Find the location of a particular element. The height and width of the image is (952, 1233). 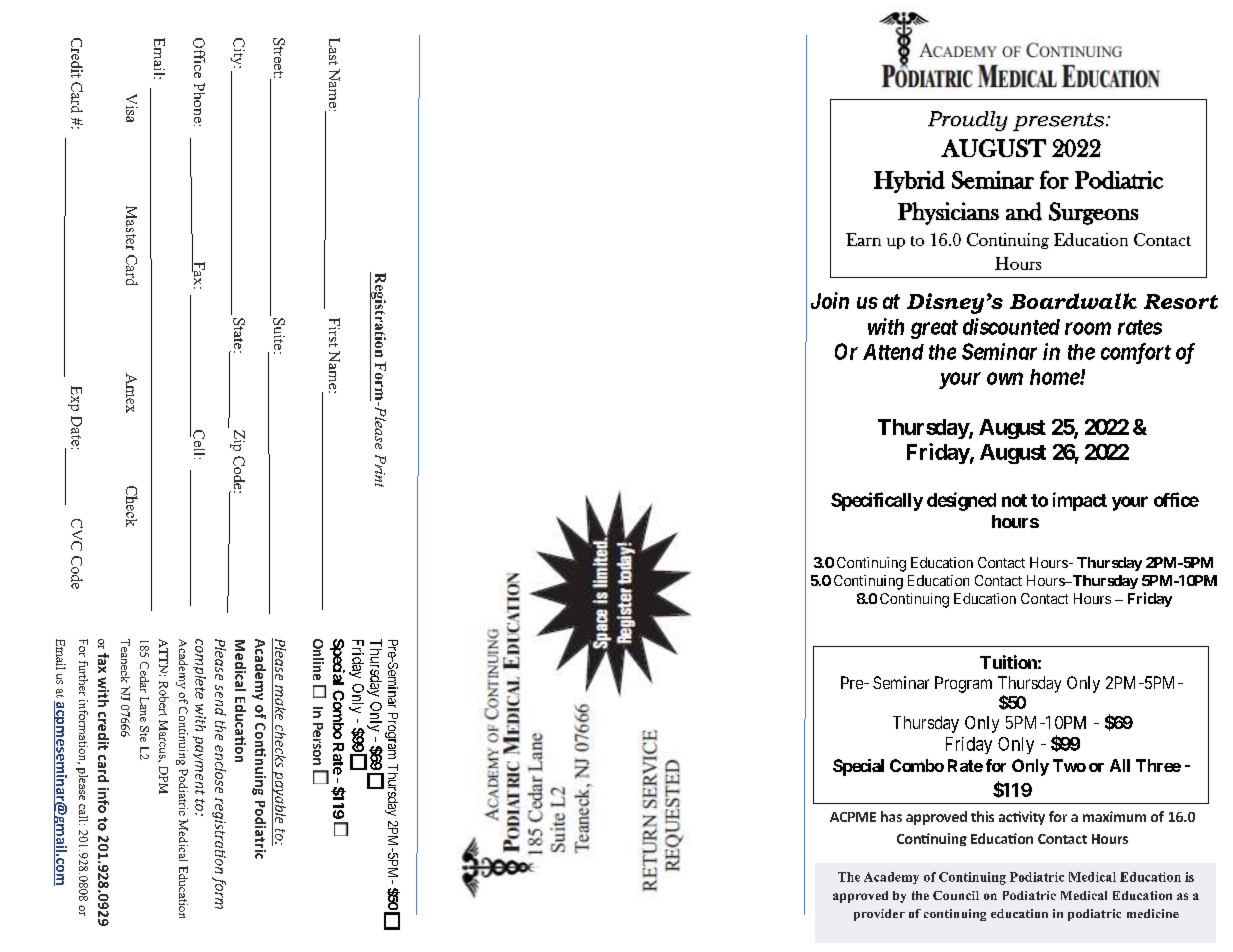

Surgeons is located at coordinates (1093, 213).
